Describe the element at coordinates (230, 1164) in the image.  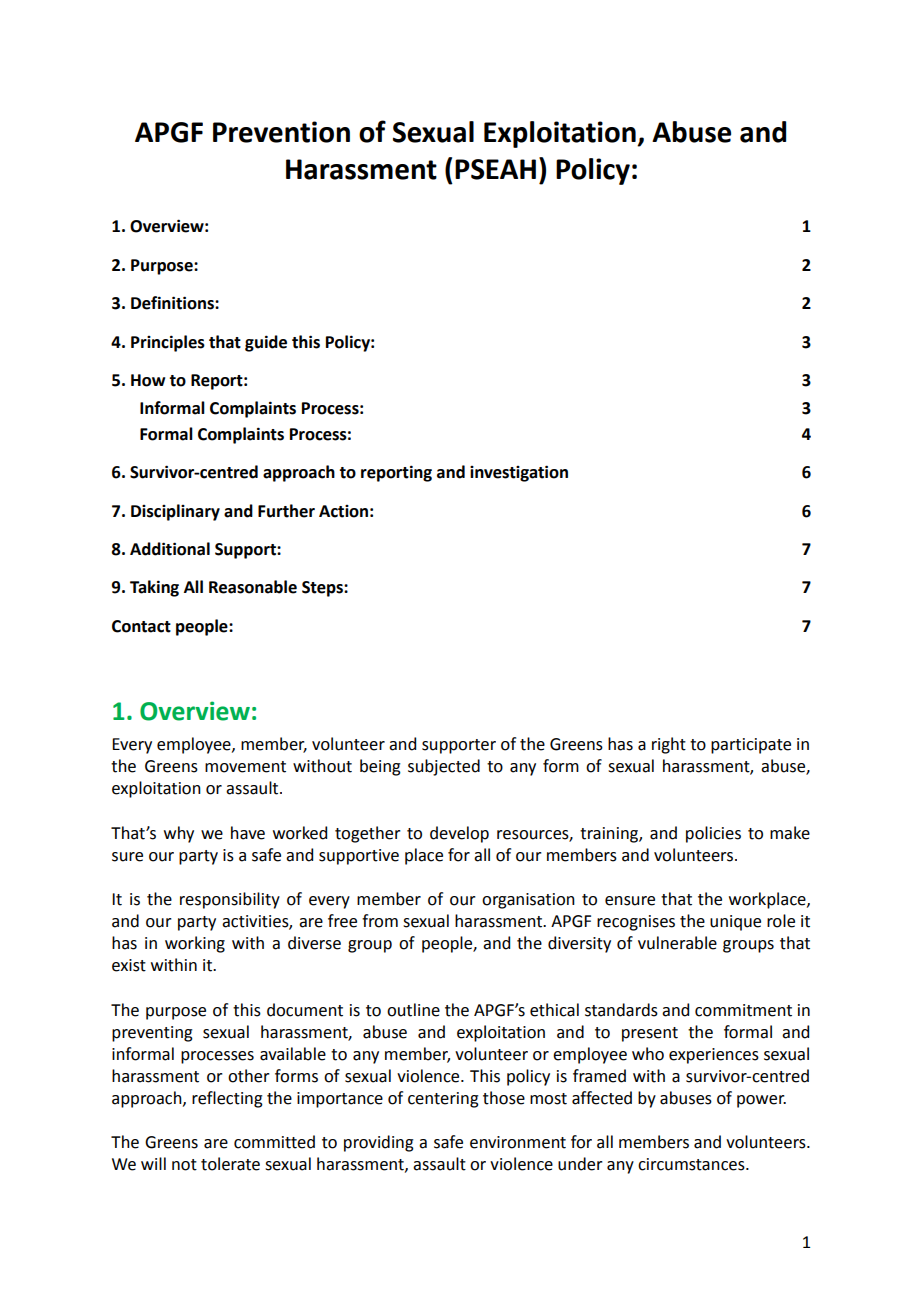
I see `tolerate` at that location.
